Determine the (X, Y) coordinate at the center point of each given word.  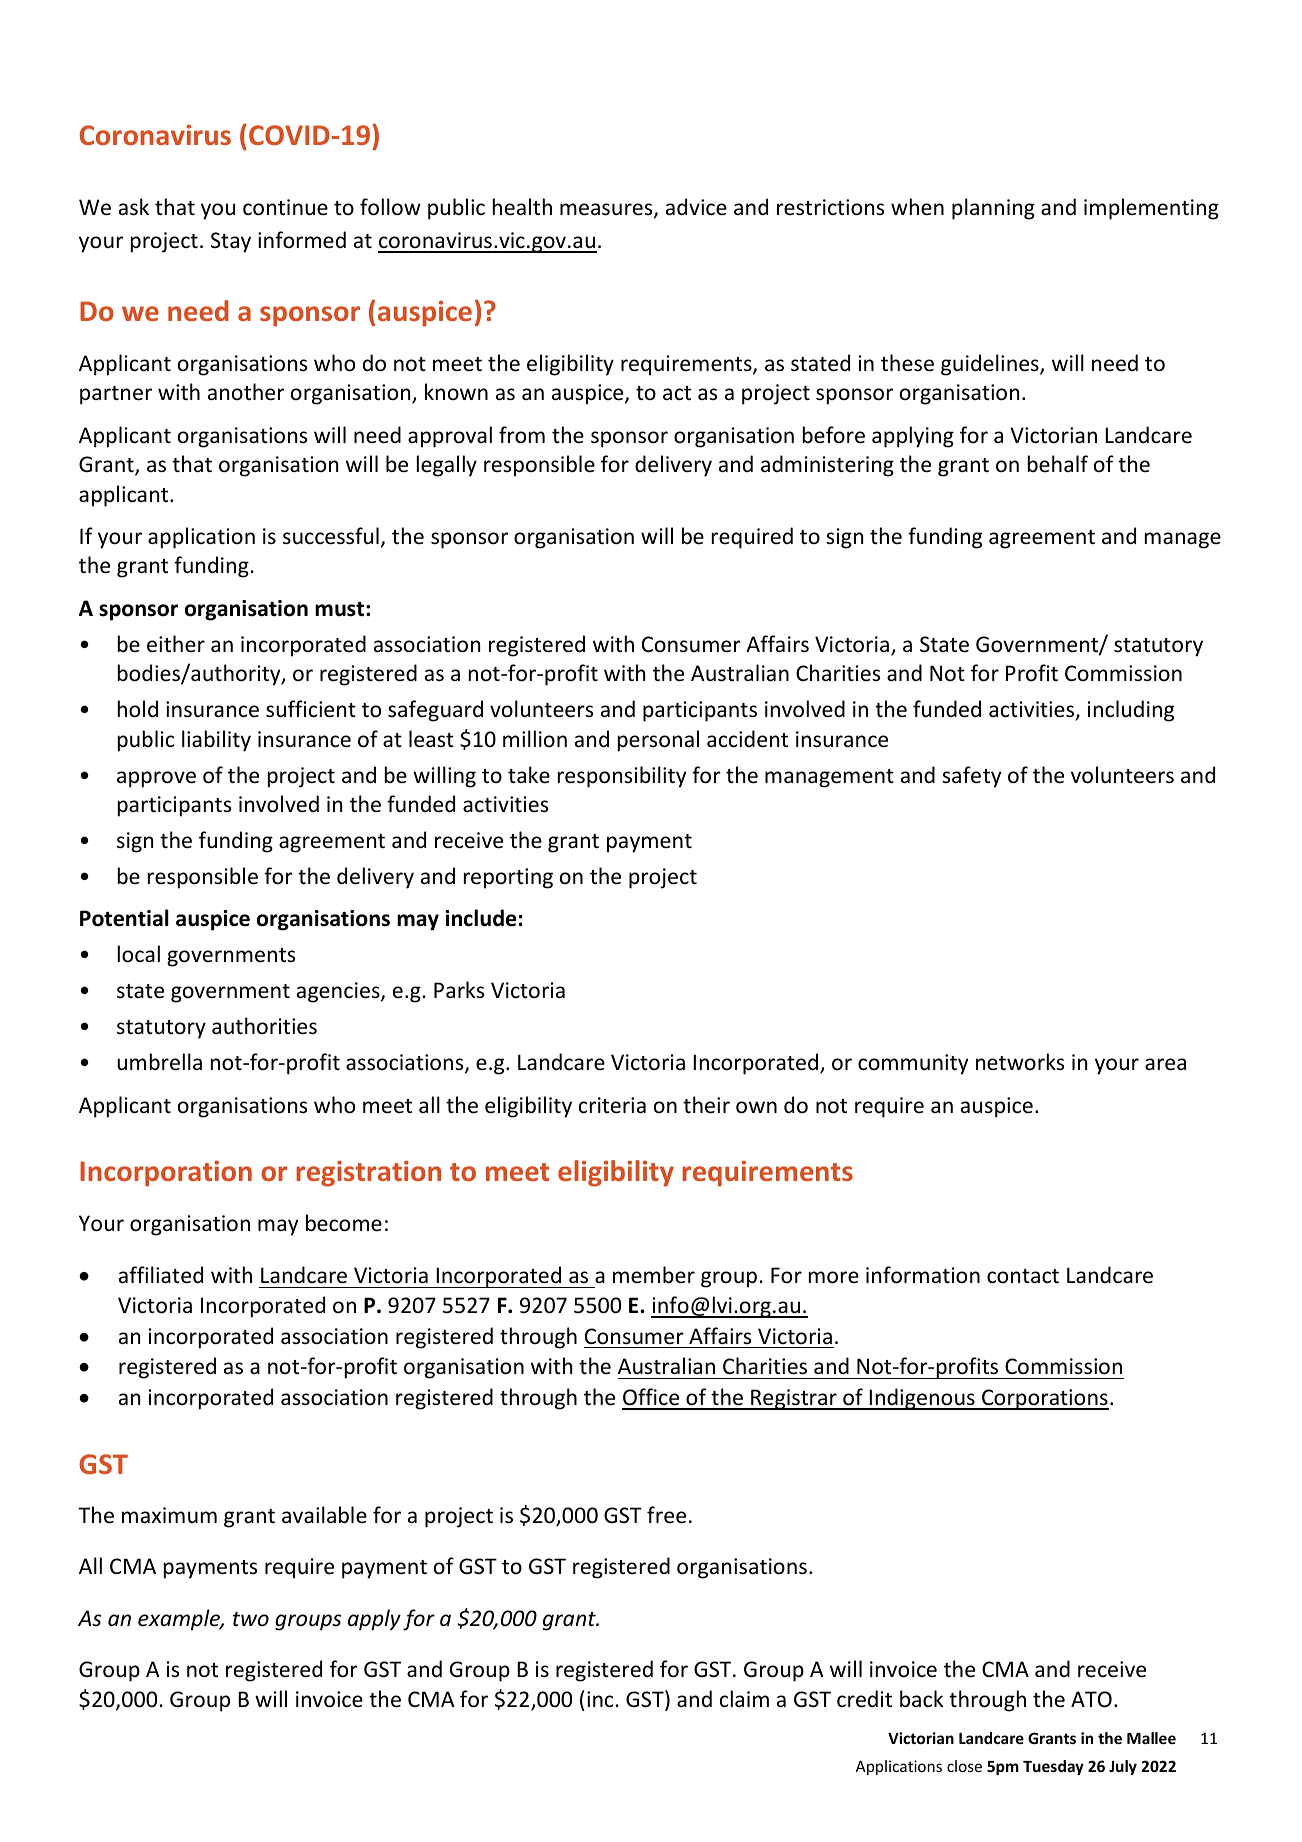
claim (744, 1699)
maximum (169, 1515)
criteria (612, 1105)
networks (1020, 1061)
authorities (264, 1026)
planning (993, 209)
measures (607, 210)
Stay (231, 242)
